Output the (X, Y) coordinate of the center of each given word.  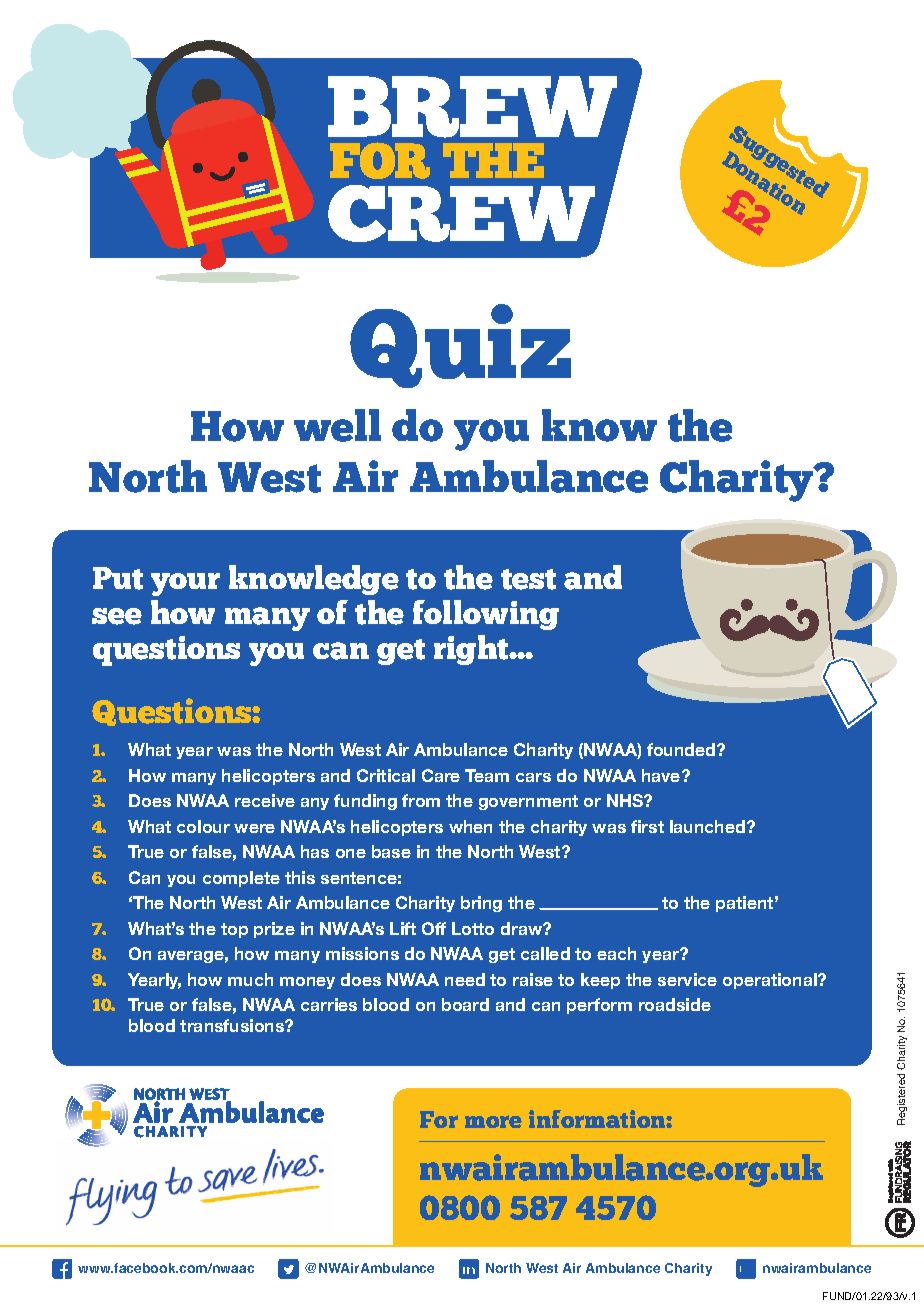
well (337, 425)
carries (329, 1004)
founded (682, 749)
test (528, 579)
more (493, 1121)
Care (441, 775)
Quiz (460, 346)
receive (265, 800)
